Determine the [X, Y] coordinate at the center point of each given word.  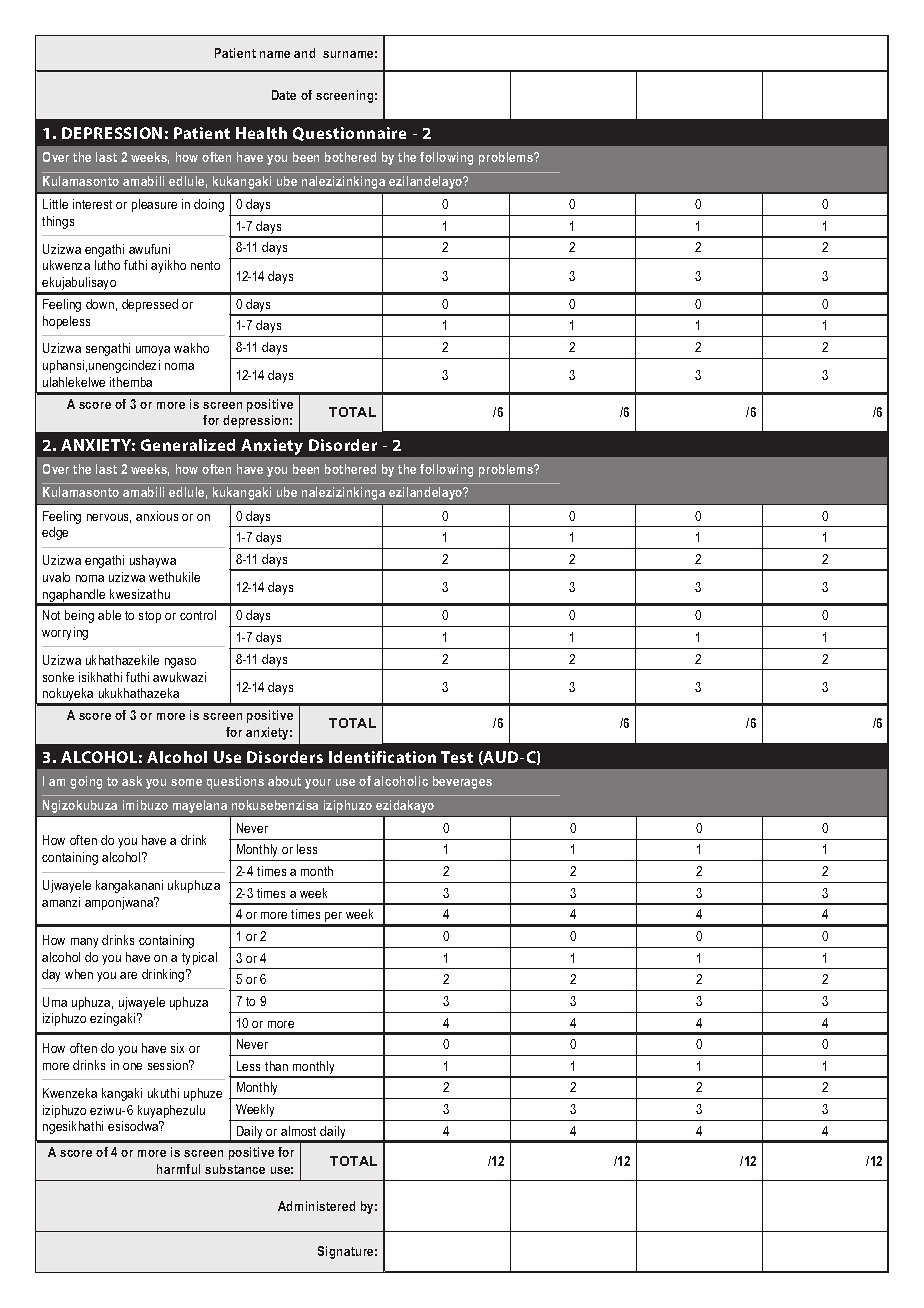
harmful [178, 1169]
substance [235, 1169]
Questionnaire [349, 134]
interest [92, 204]
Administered [316, 1206]
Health [261, 133]
